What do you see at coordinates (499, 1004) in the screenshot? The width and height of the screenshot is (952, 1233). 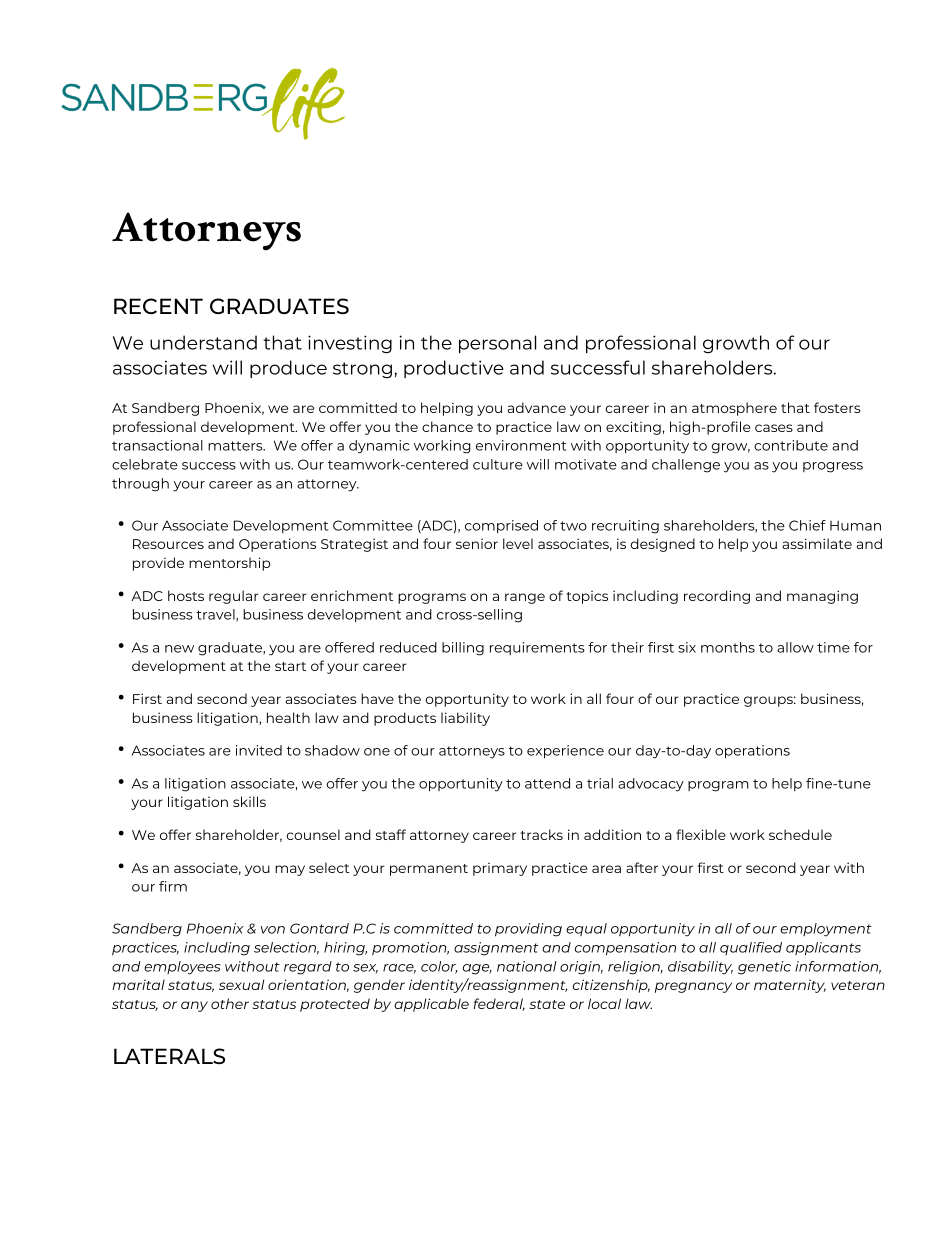 I see `federal` at bounding box center [499, 1004].
